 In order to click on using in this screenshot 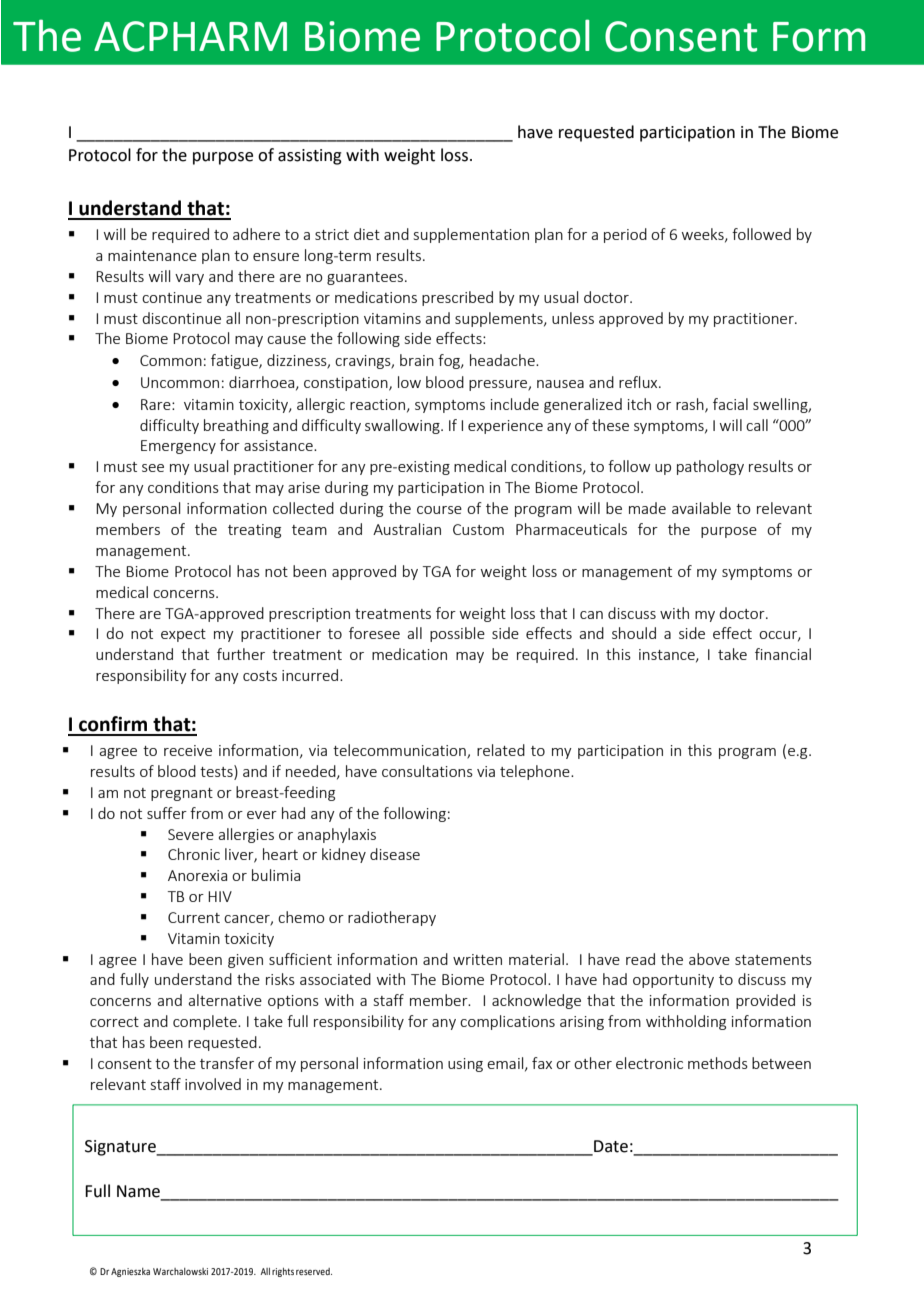, I will do `click(465, 1065)`.
